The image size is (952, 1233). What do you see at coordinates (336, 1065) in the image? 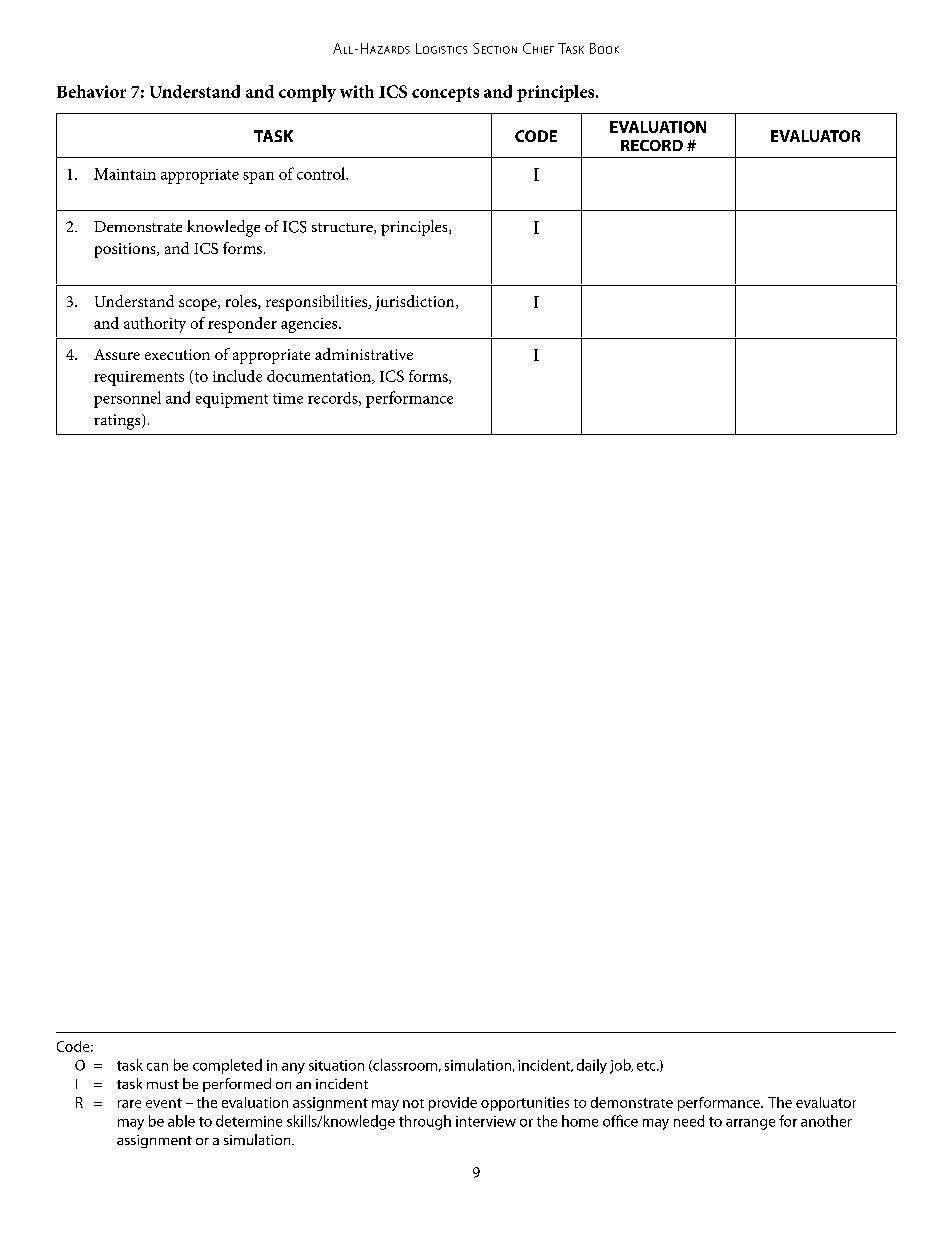
I see `situation` at bounding box center [336, 1065].
